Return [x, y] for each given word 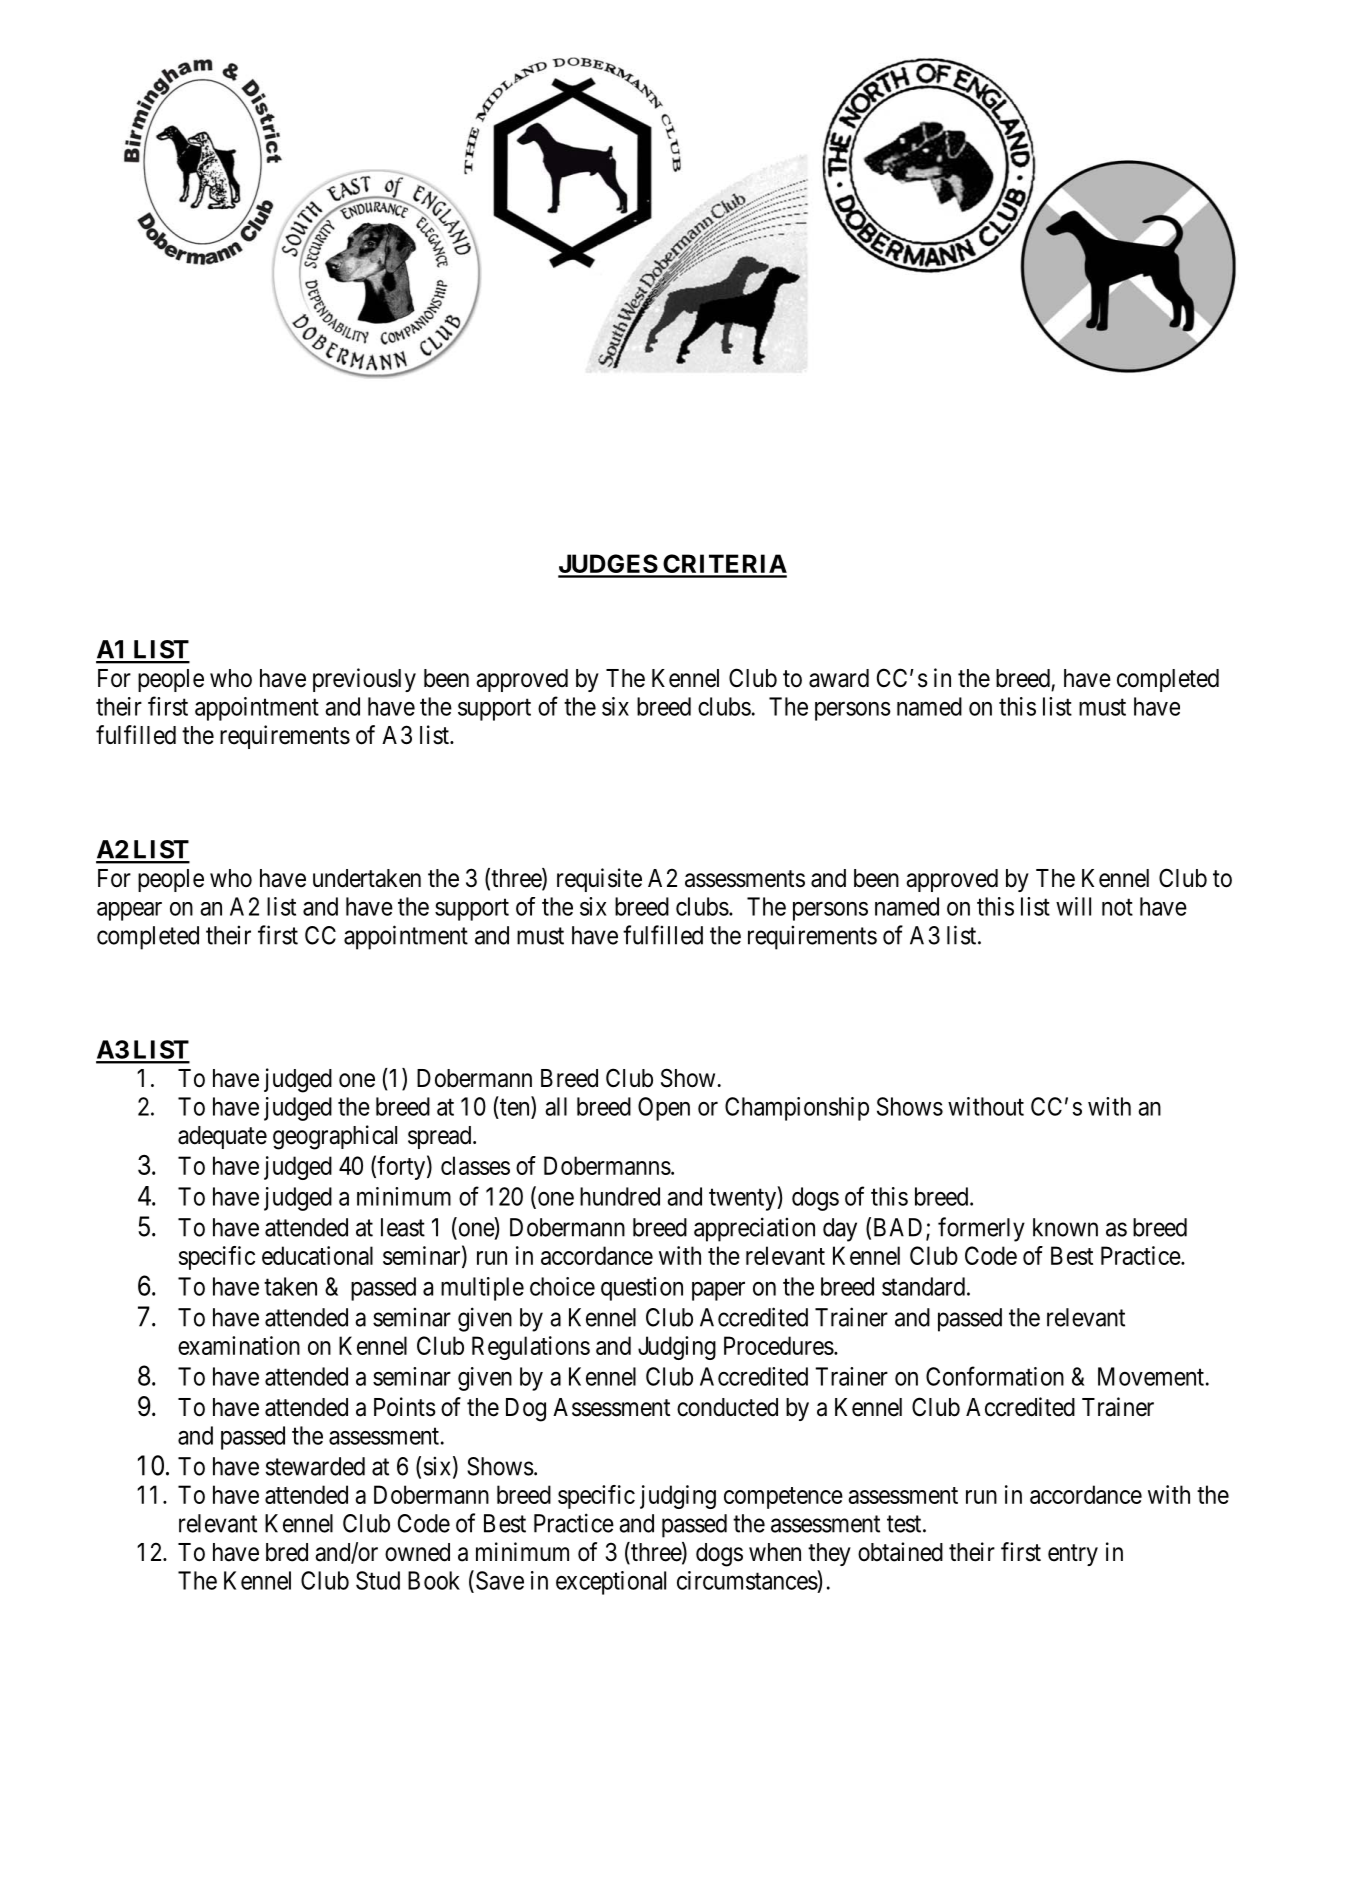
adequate [222, 1137]
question [642, 1289]
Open [664, 1109]
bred [287, 1552]
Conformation [995, 1376]
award [839, 678]
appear [129, 911]
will [1073, 906]
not [1117, 907]
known [1065, 1227]
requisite [599, 880]
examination [239, 1345]
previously [364, 680]
